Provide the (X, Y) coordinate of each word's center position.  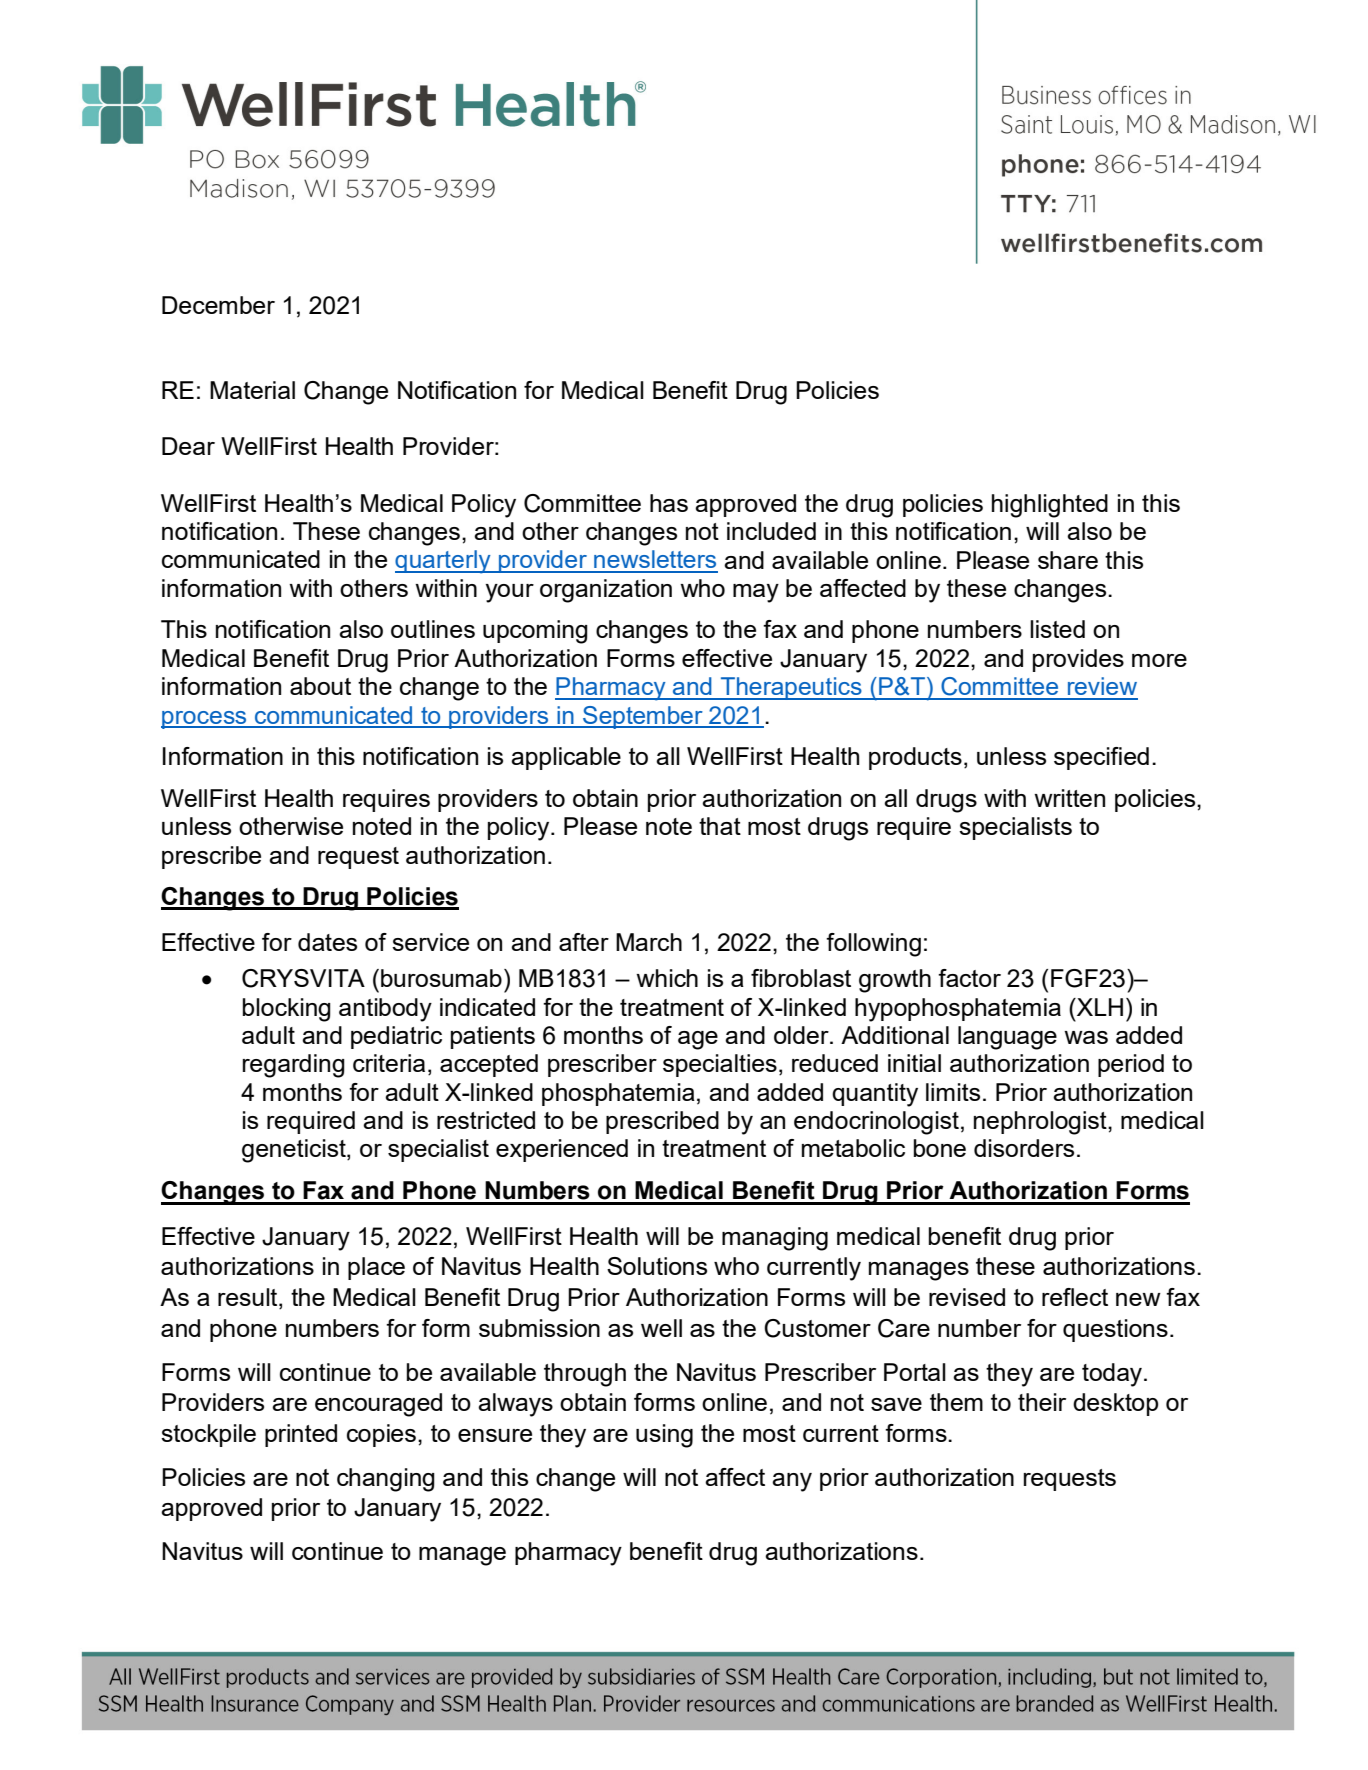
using (664, 1436)
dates (327, 942)
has (669, 503)
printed (301, 1435)
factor (969, 978)
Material (252, 390)
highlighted (1050, 506)
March (649, 942)
